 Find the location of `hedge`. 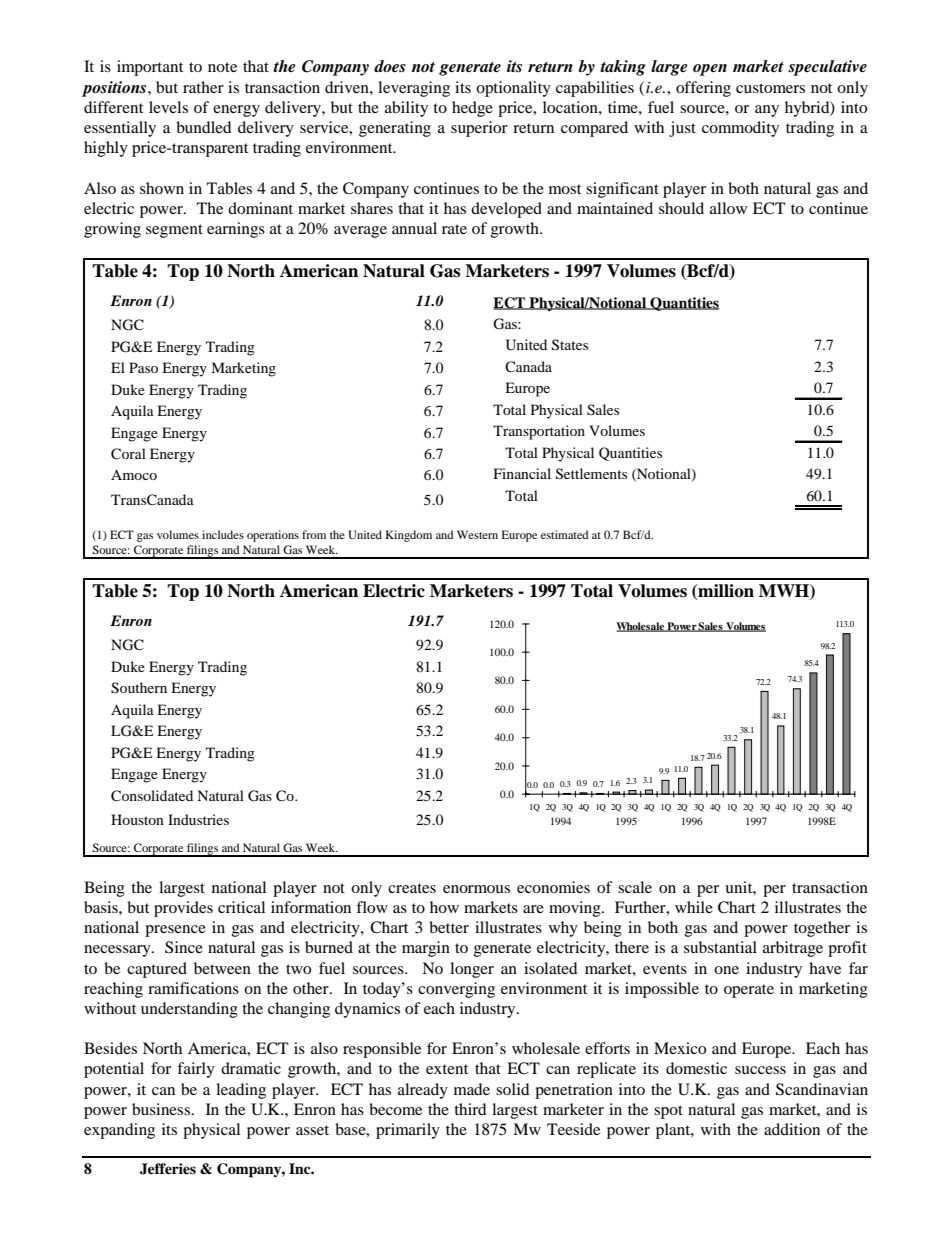

hedge is located at coordinates (472, 109).
